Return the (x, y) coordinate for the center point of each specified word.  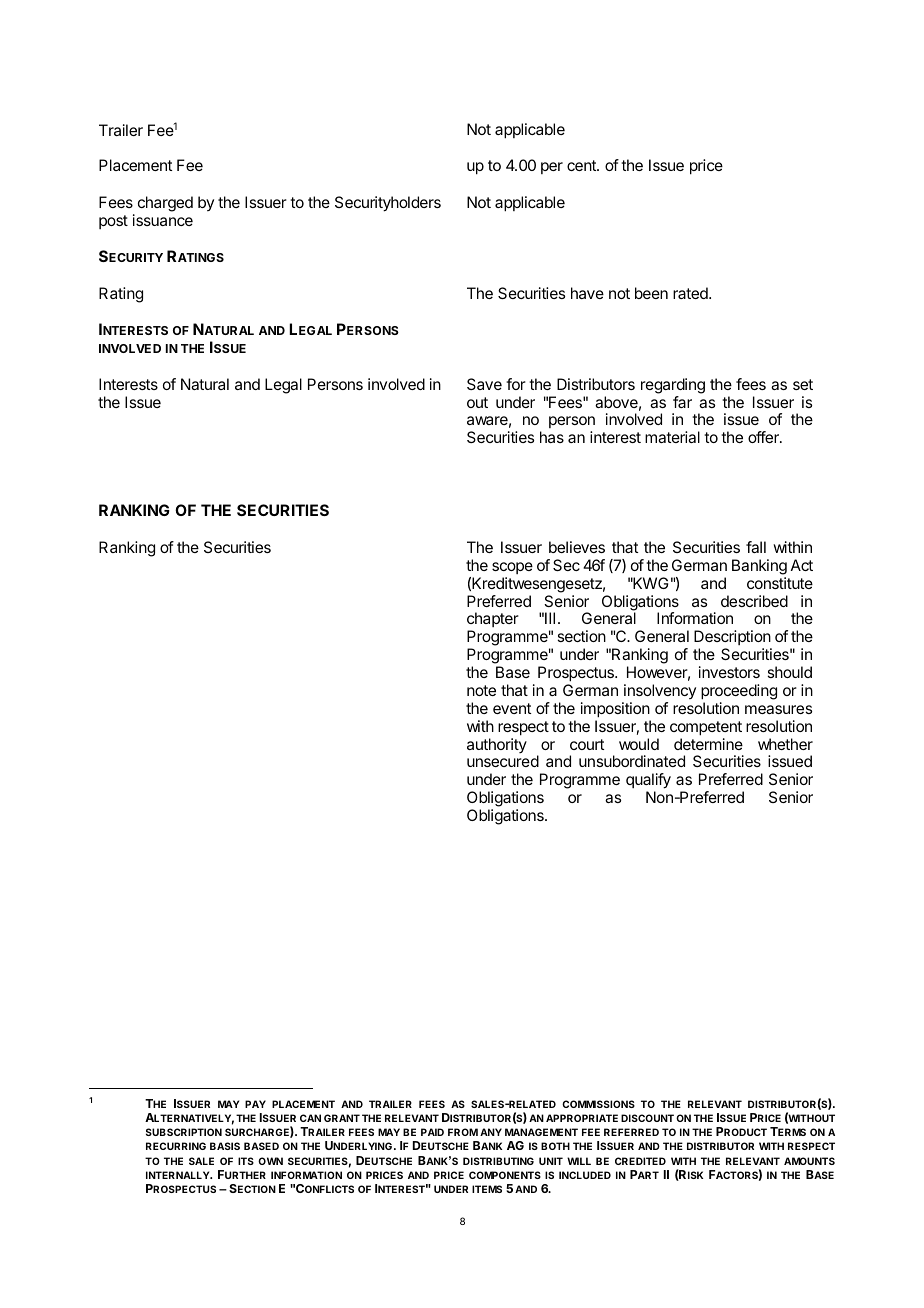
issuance (163, 220)
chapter (493, 619)
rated (691, 293)
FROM (463, 1132)
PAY (255, 1104)
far (682, 402)
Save (484, 384)
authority (497, 745)
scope (512, 568)
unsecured (503, 761)
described (754, 601)
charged (165, 204)
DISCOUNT (647, 1118)
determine (708, 744)
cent (582, 165)
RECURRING (176, 1146)
